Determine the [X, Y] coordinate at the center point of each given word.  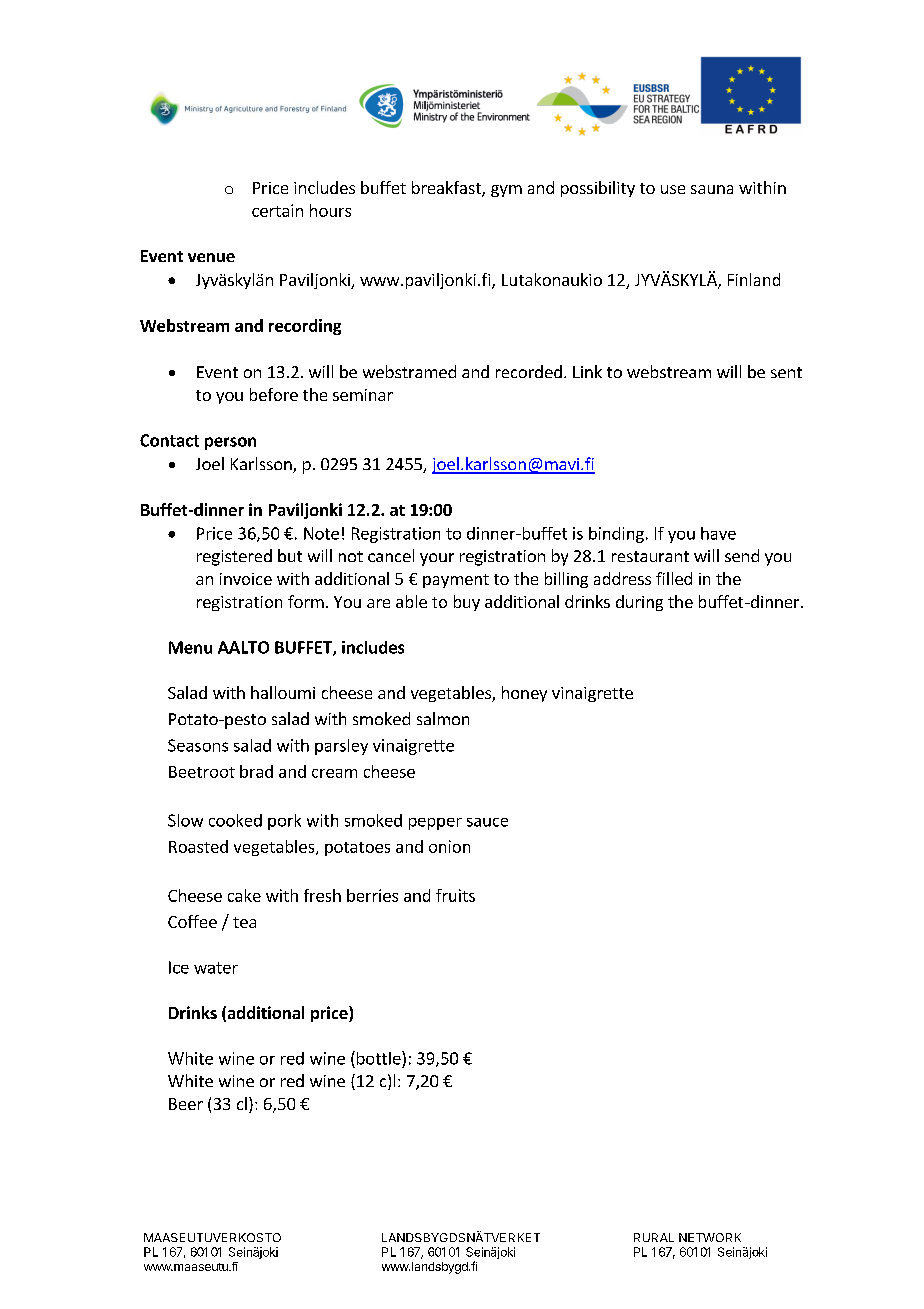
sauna [712, 189]
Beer [186, 1104]
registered [234, 557]
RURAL [654, 1237]
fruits [455, 895]
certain [277, 210]
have [718, 533]
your [437, 559]
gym [506, 191]
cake [244, 895]
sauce [487, 822]
